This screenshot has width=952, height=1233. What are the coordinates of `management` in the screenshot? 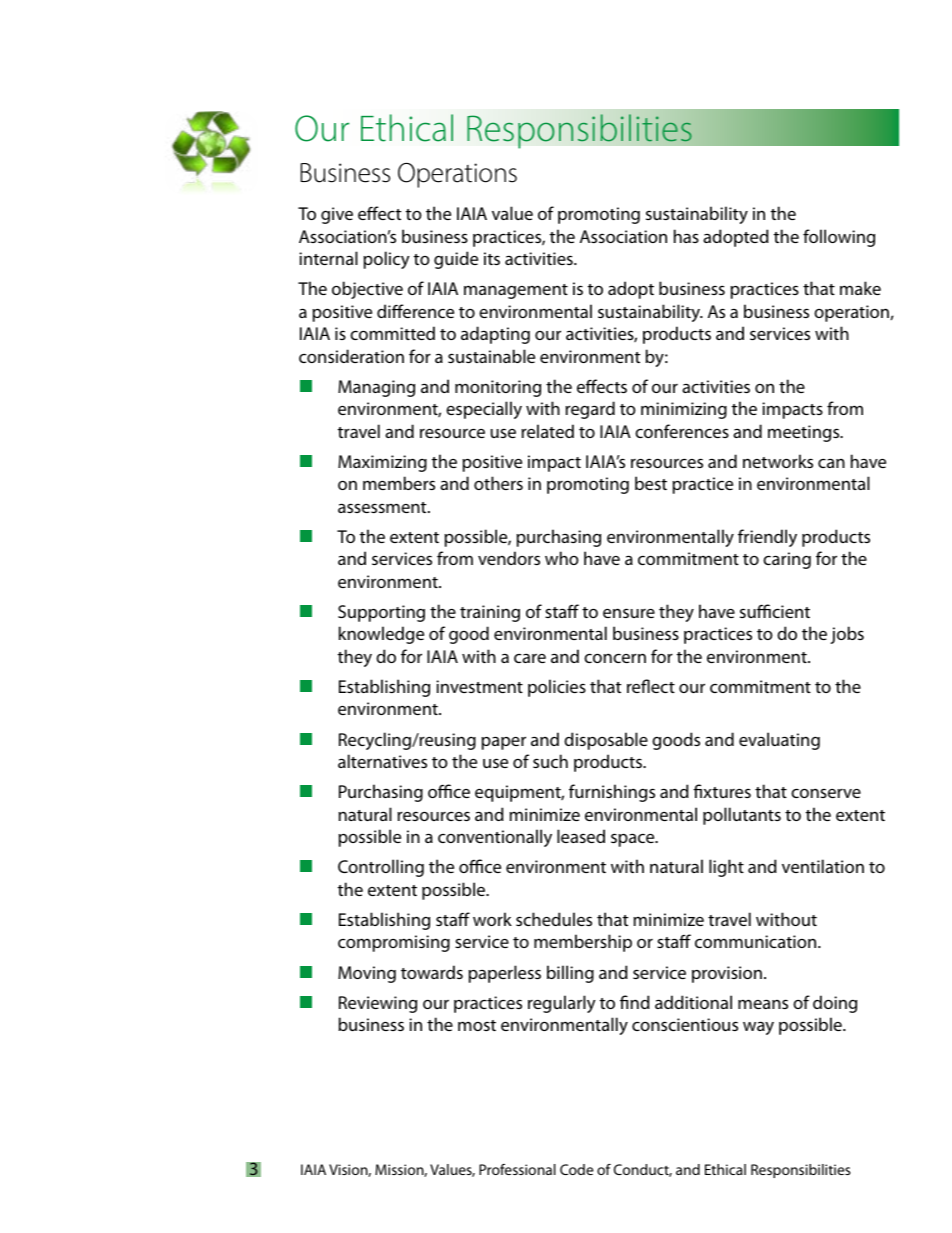 It's located at (516, 291).
